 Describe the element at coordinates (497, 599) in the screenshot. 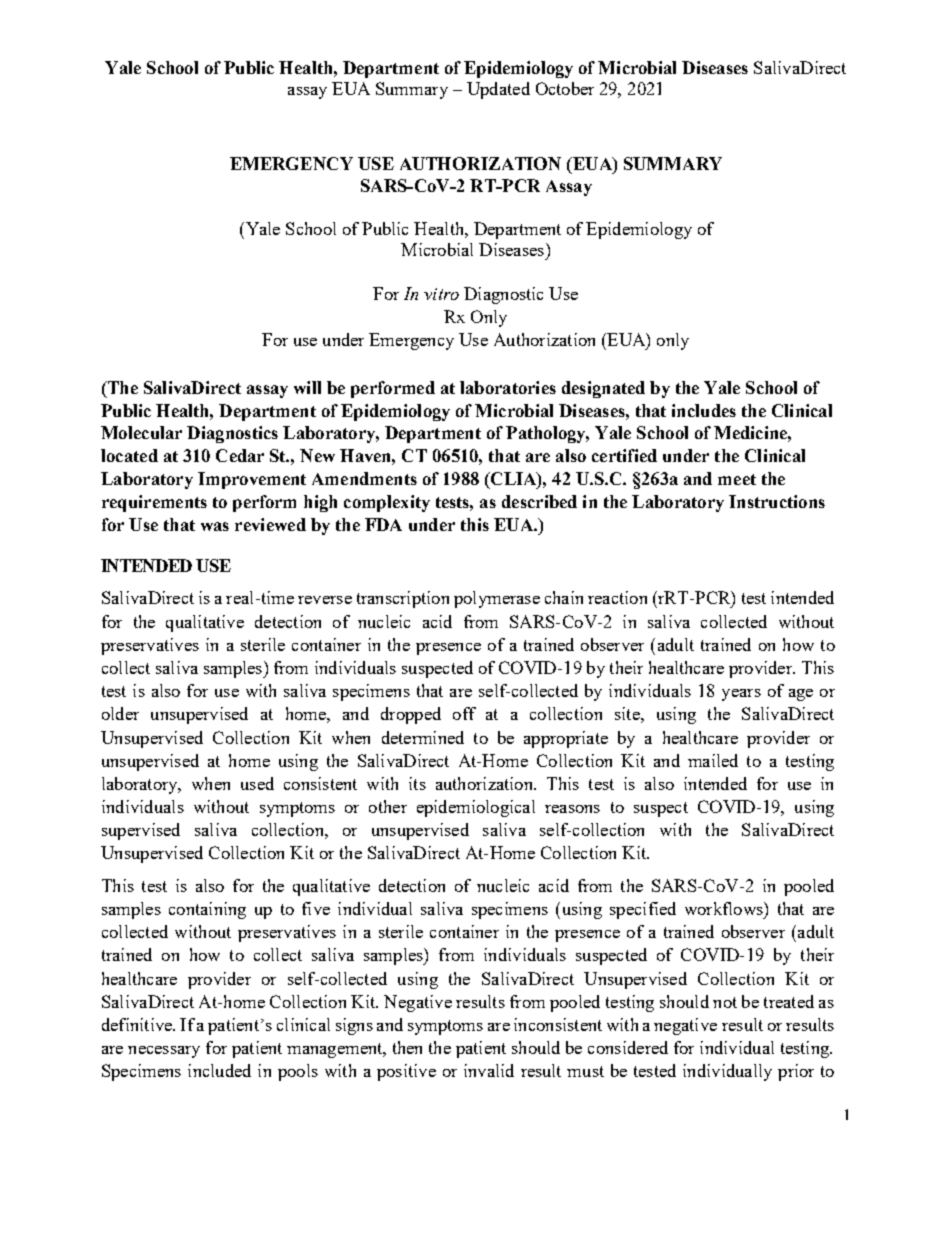

I see `polymerase` at that location.
